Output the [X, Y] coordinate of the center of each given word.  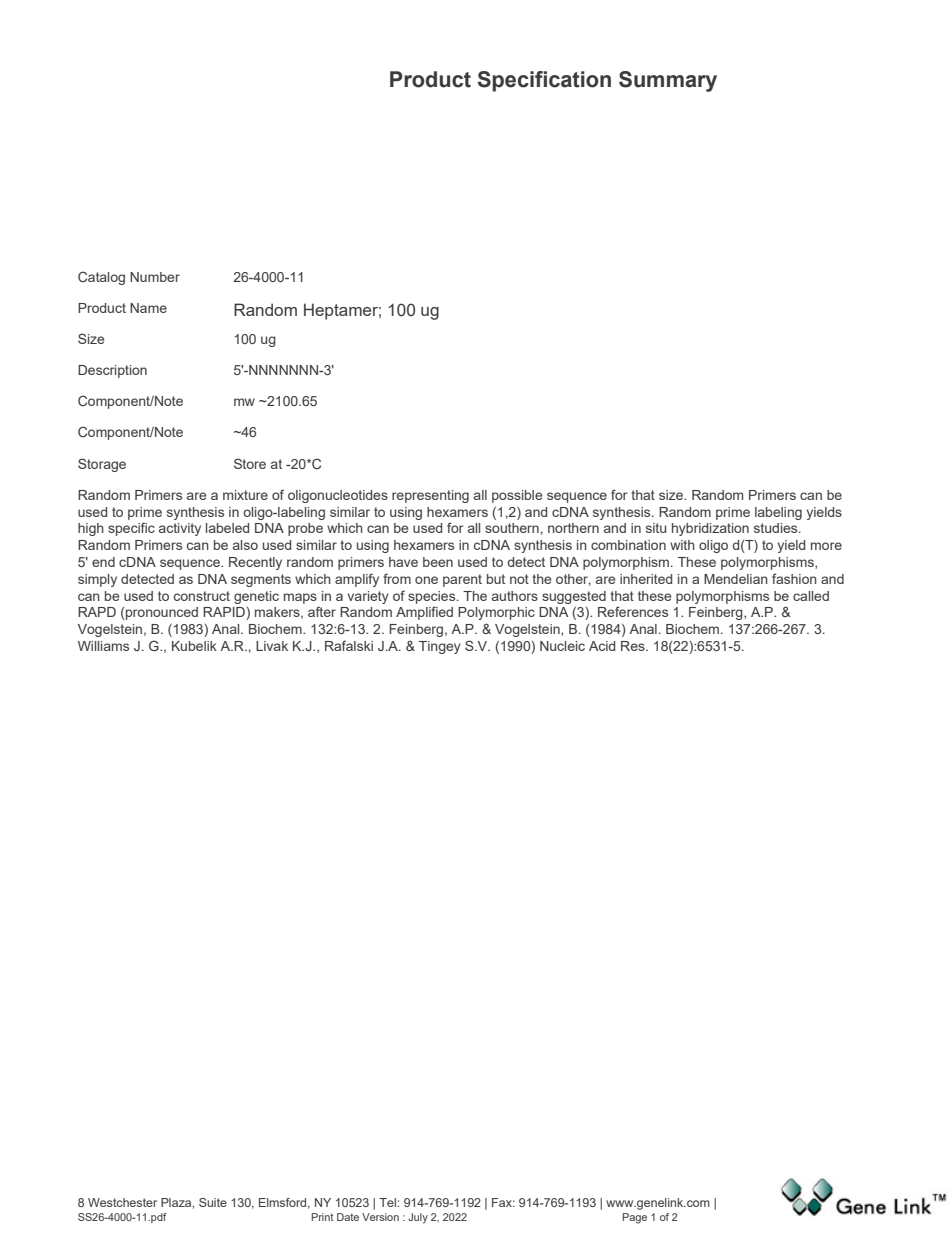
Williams [103, 646]
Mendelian [736, 579]
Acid [602, 646]
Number [155, 277]
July [418, 1218]
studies [777, 528]
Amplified [424, 613]
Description [112, 371]
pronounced [161, 613]
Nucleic [562, 646]
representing [430, 496]
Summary [668, 81]
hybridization [710, 529]
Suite [213, 1202]
